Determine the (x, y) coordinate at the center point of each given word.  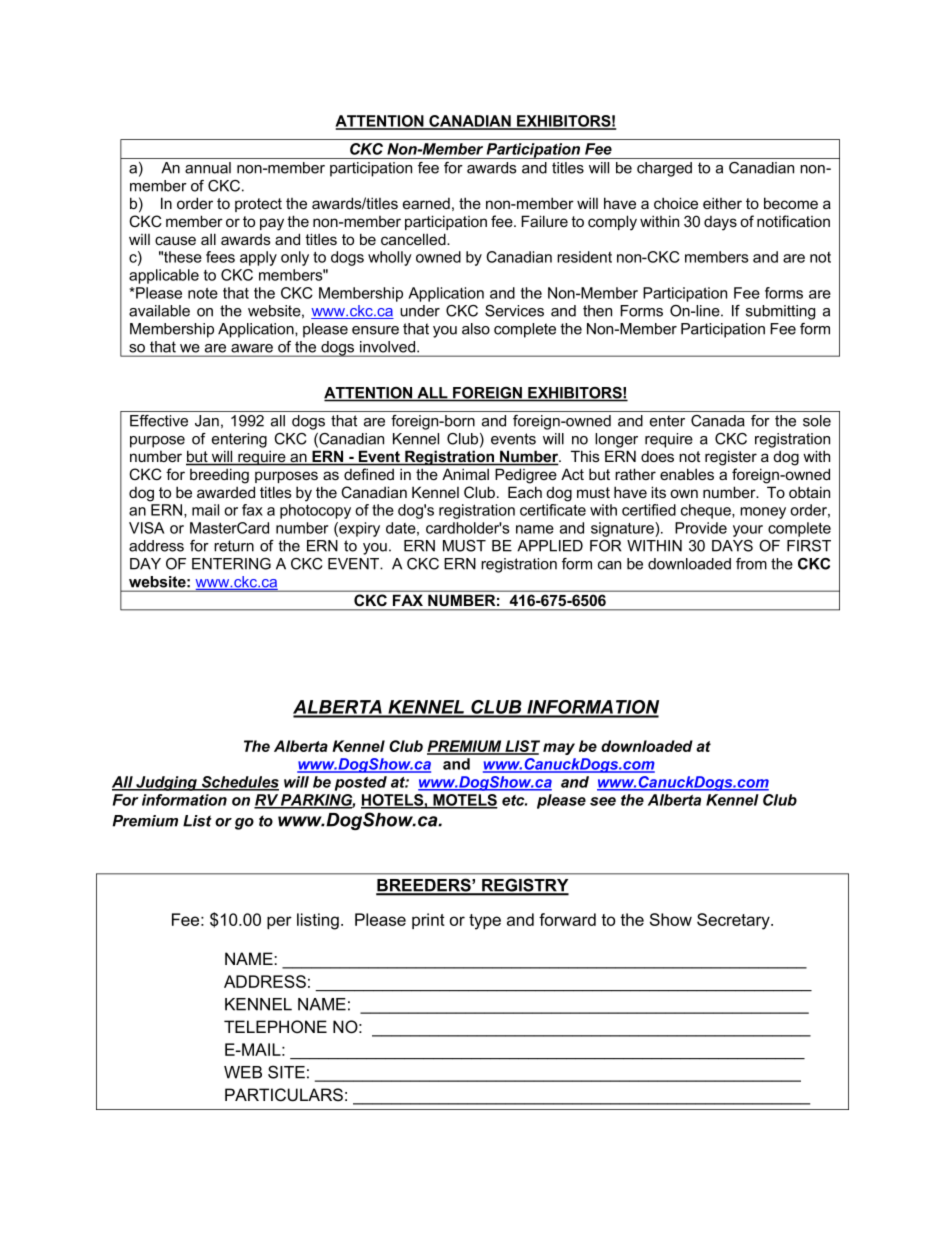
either (722, 203)
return (234, 546)
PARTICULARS (284, 1095)
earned (426, 203)
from (751, 564)
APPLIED (550, 546)
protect (258, 205)
